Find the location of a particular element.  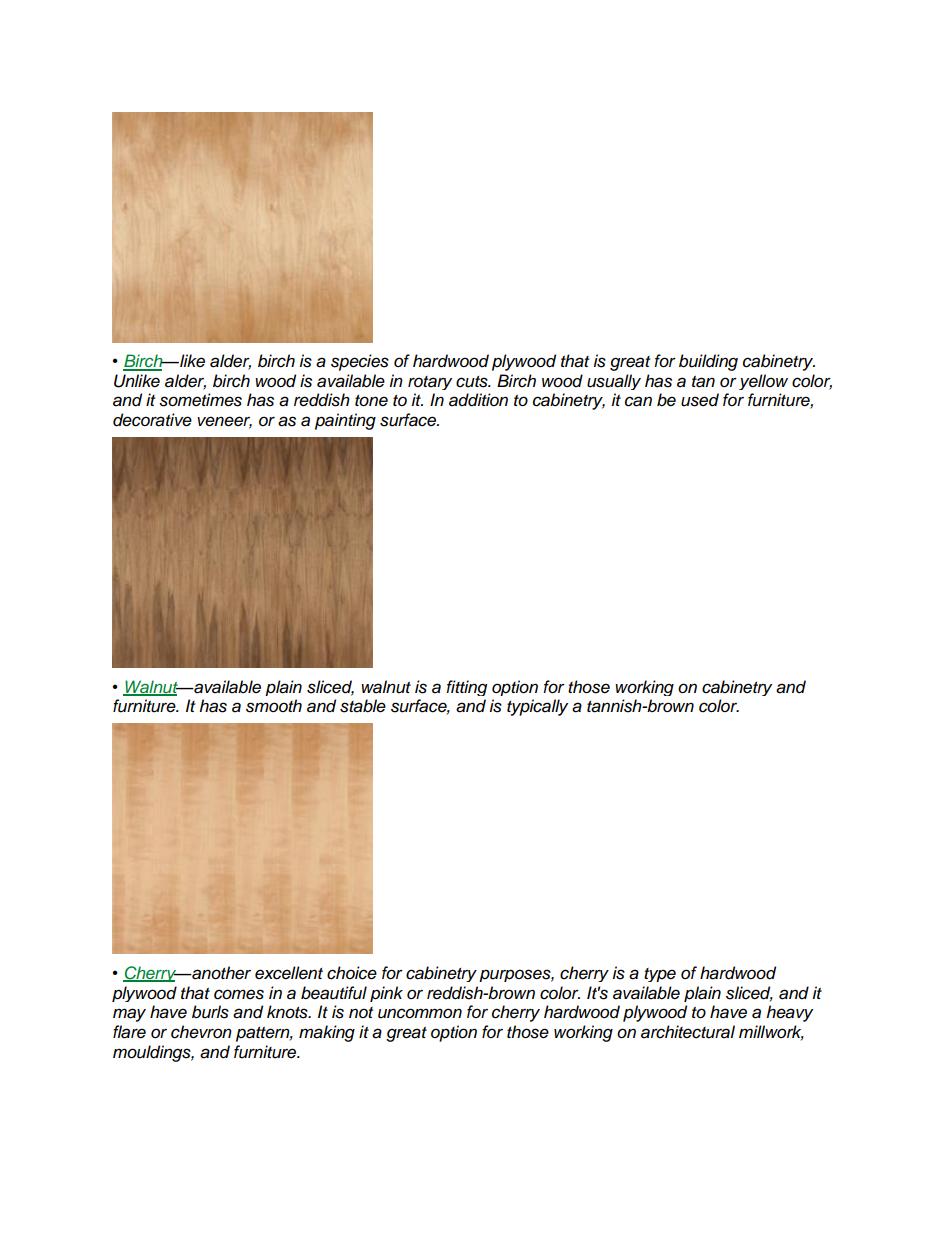

typically is located at coordinates (537, 707).
